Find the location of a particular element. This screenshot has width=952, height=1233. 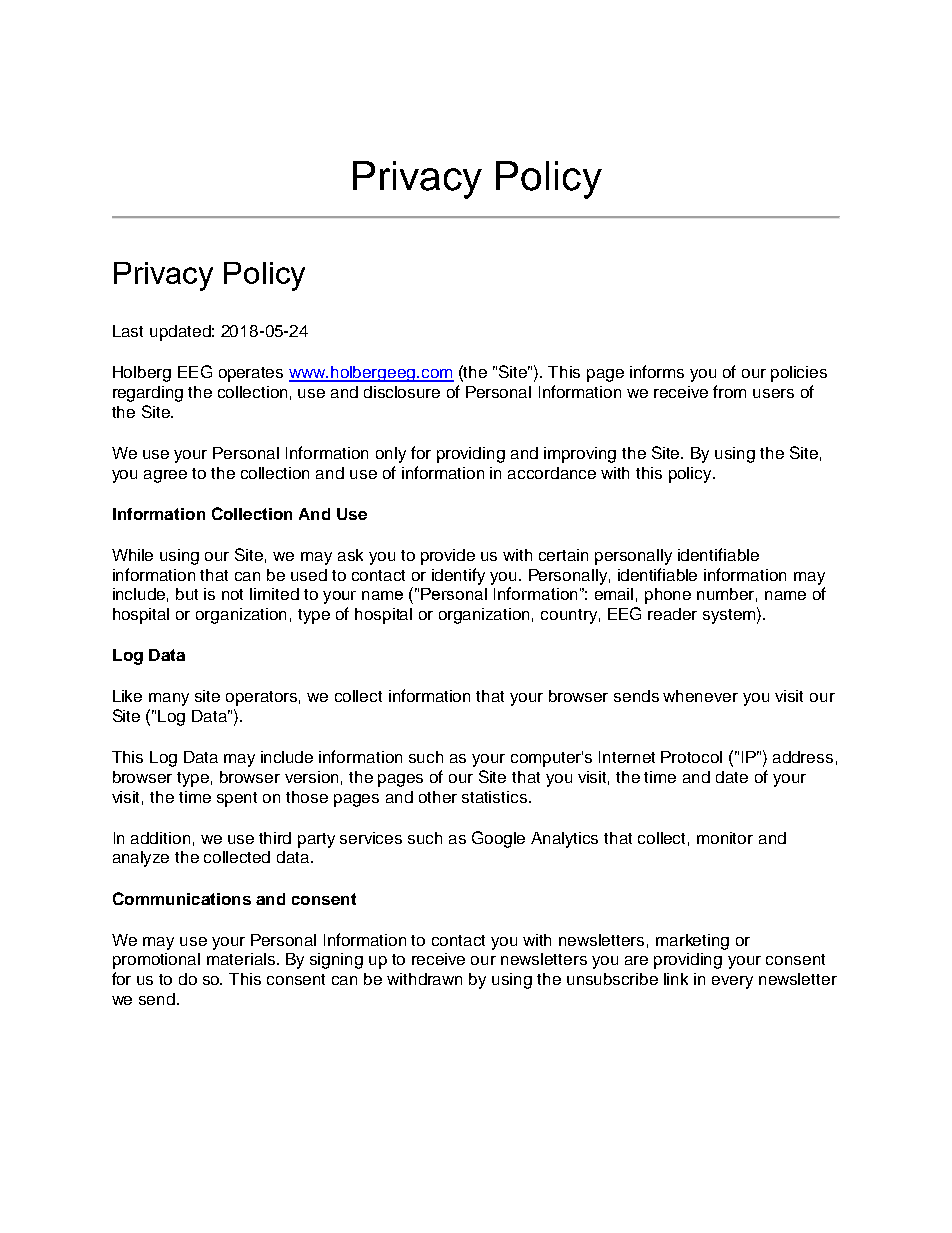

disclosure is located at coordinates (402, 392).
